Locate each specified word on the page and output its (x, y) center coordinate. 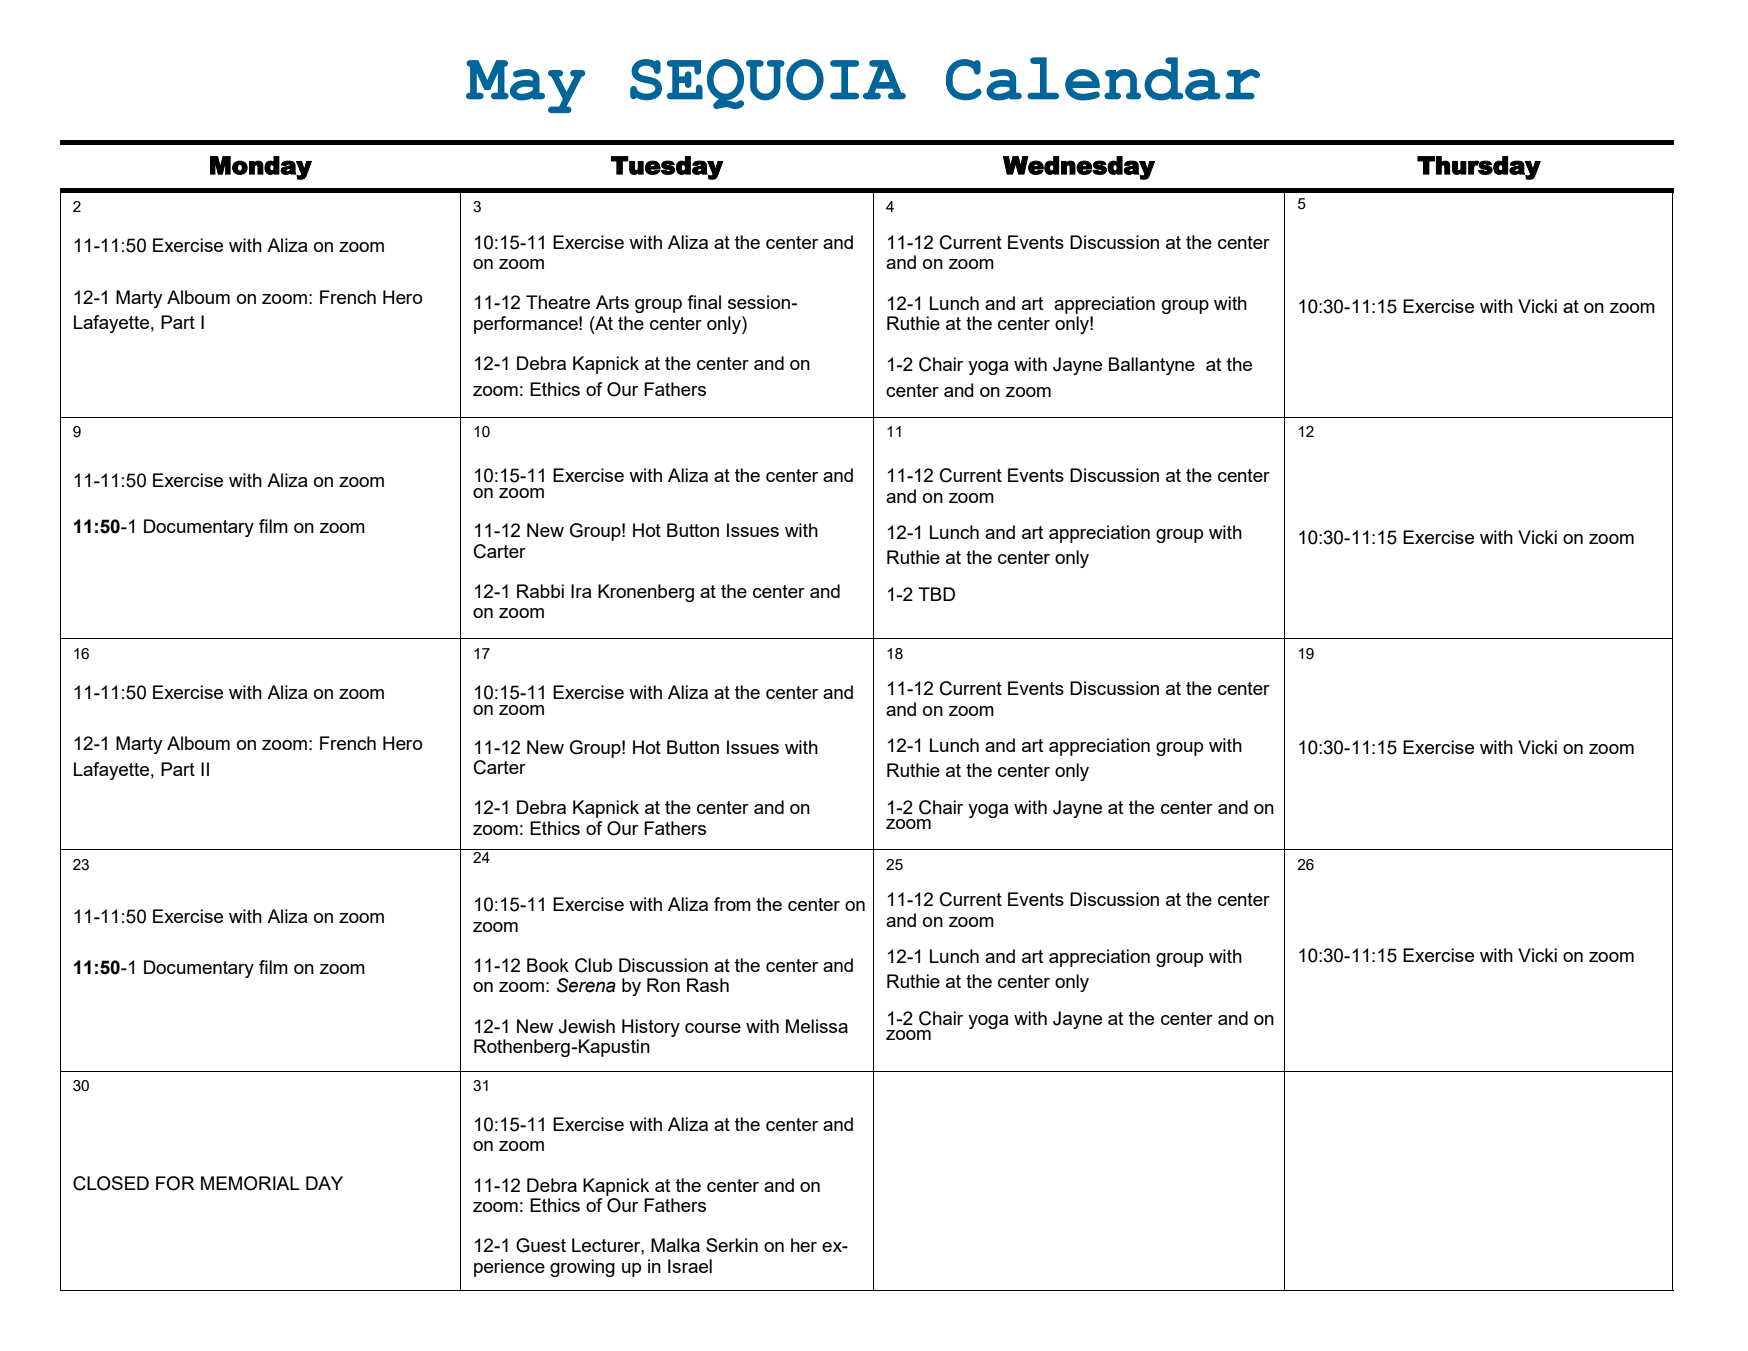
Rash (708, 985)
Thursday (1479, 168)
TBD (936, 594)
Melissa (817, 1026)
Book (548, 965)
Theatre (558, 302)
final (704, 302)
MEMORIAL (250, 1183)
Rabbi (540, 591)
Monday (261, 168)
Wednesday (1079, 168)
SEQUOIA (768, 84)
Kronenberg (646, 593)
